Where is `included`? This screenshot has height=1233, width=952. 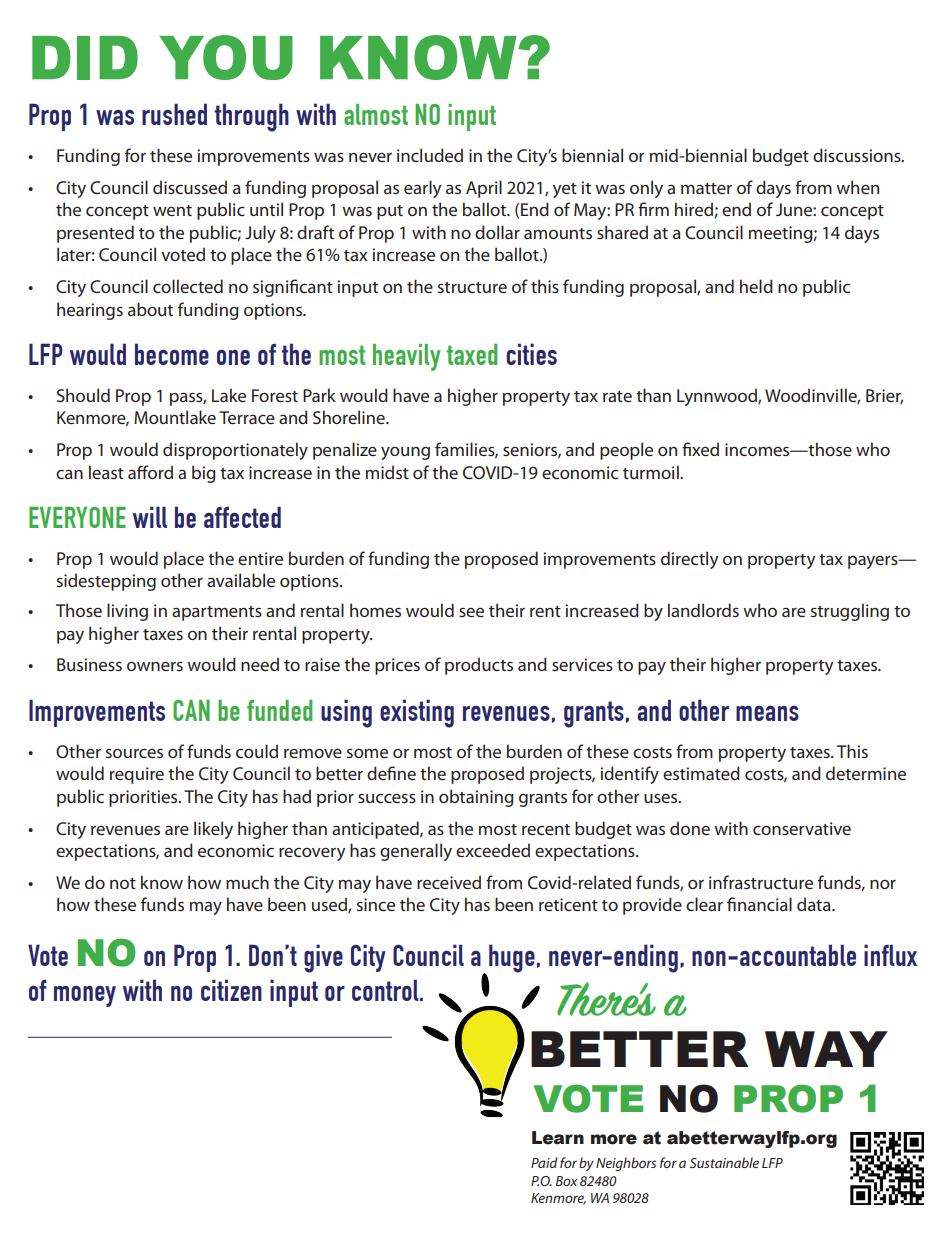 included is located at coordinates (430, 155).
